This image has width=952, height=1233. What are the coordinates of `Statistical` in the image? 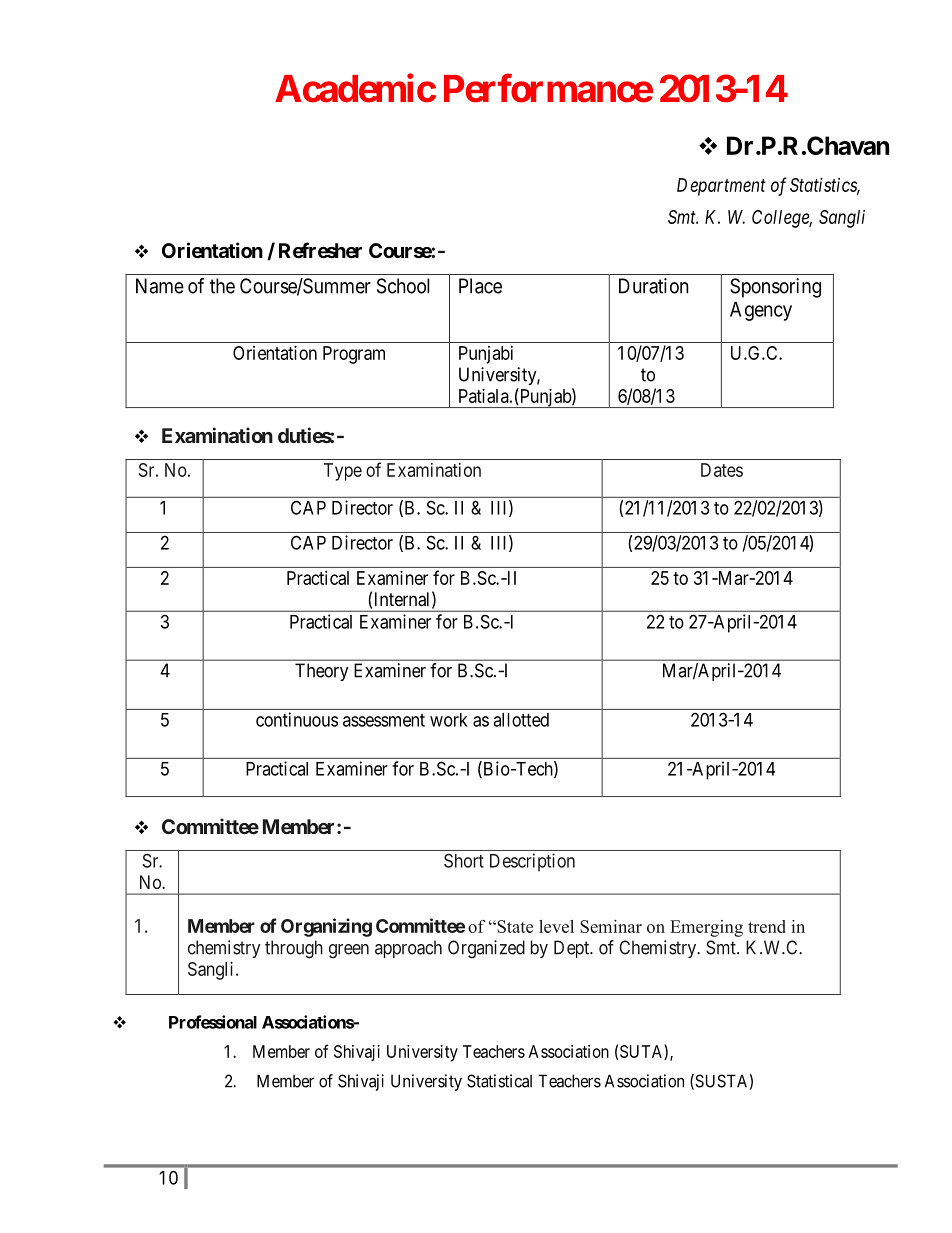 It's located at (499, 1081).
